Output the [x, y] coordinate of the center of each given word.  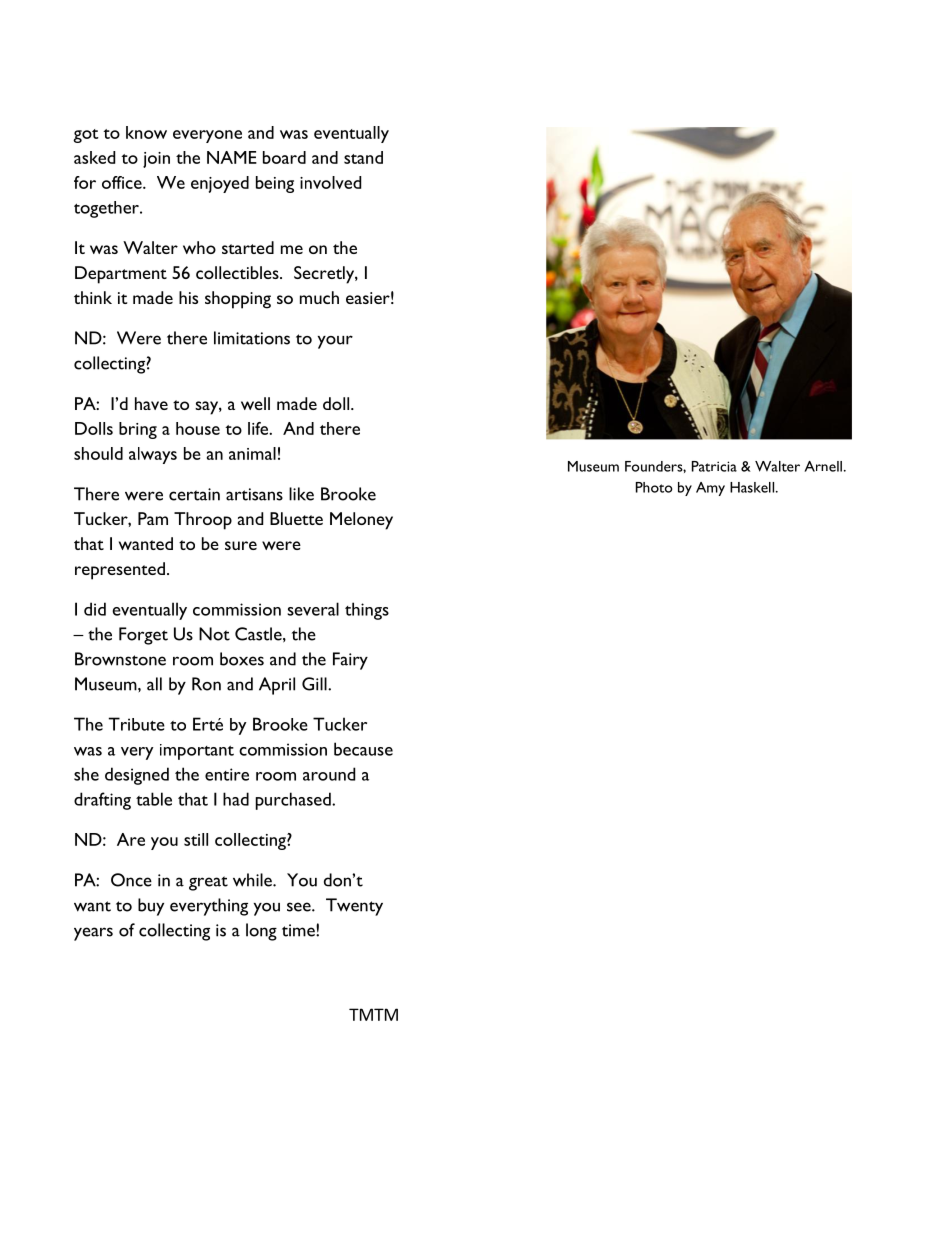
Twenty [354, 907]
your [335, 342]
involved [330, 182]
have [151, 403]
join [156, 160]
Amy [710, 489]
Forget [143, 636]
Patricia [714, 466]
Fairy [350, 661]
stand [363, 157]
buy [151, 907]
